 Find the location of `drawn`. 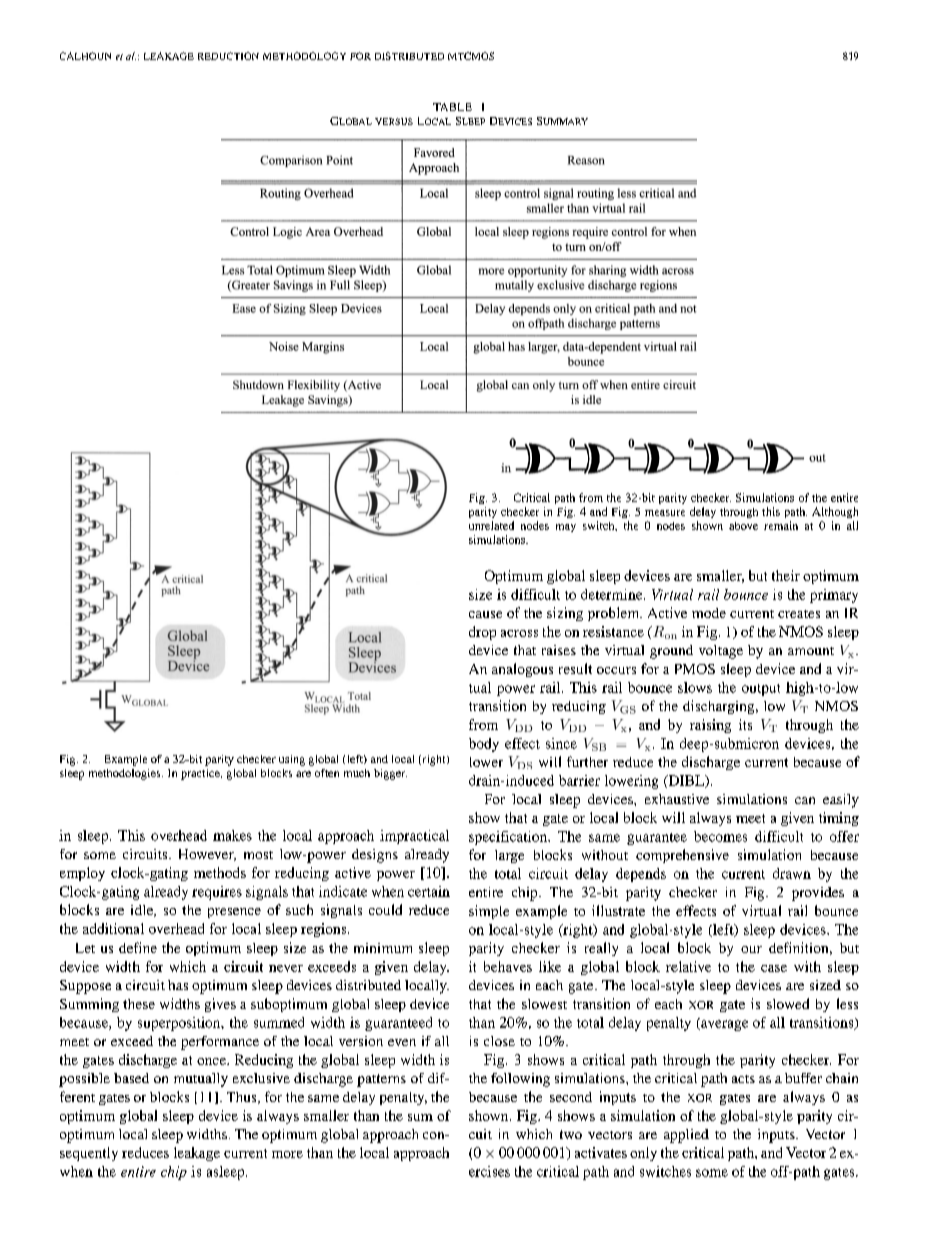

drawn is located at coordinates (792, 873).
